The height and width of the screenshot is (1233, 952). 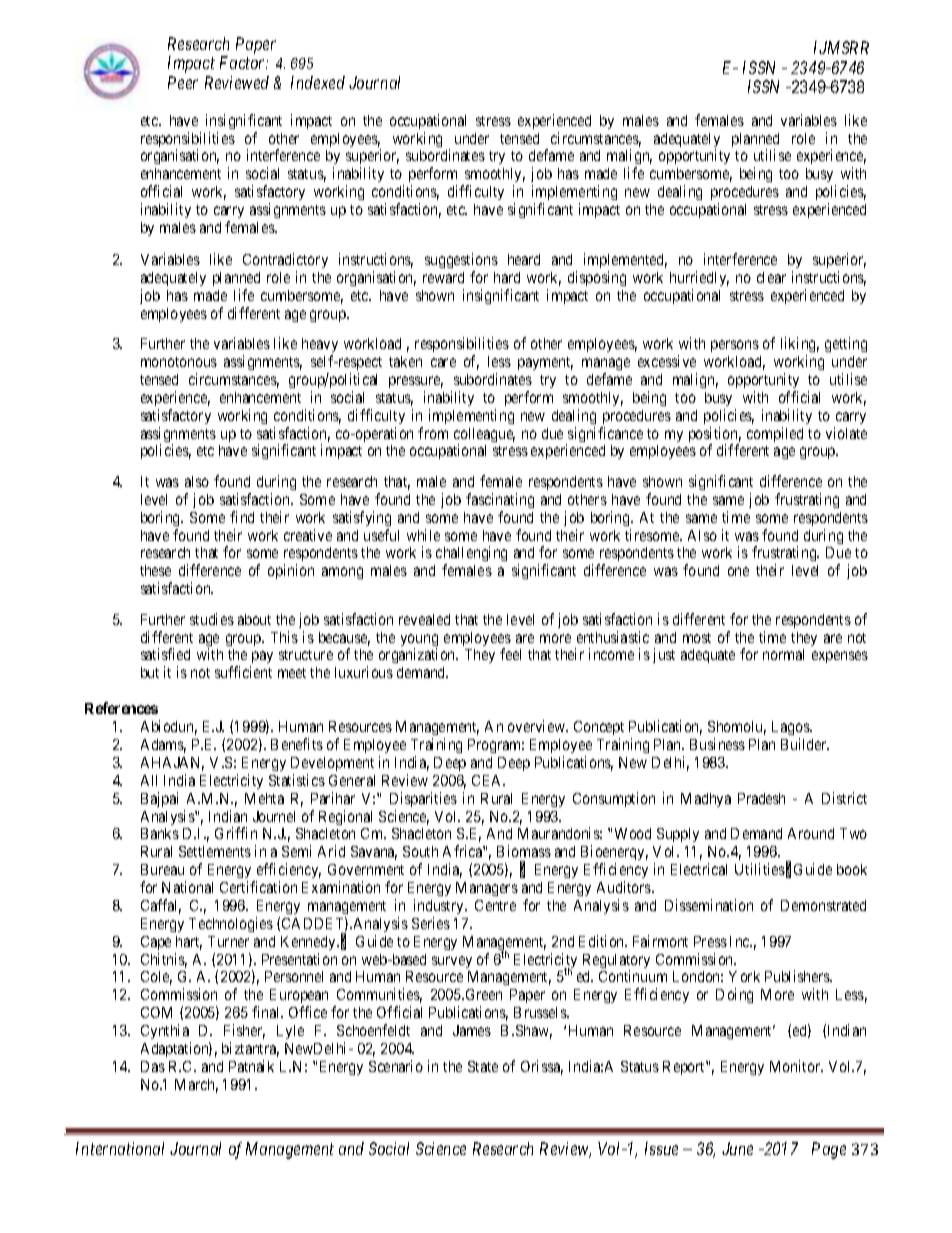 I want to click on clear, so click(x=771, y=277).
